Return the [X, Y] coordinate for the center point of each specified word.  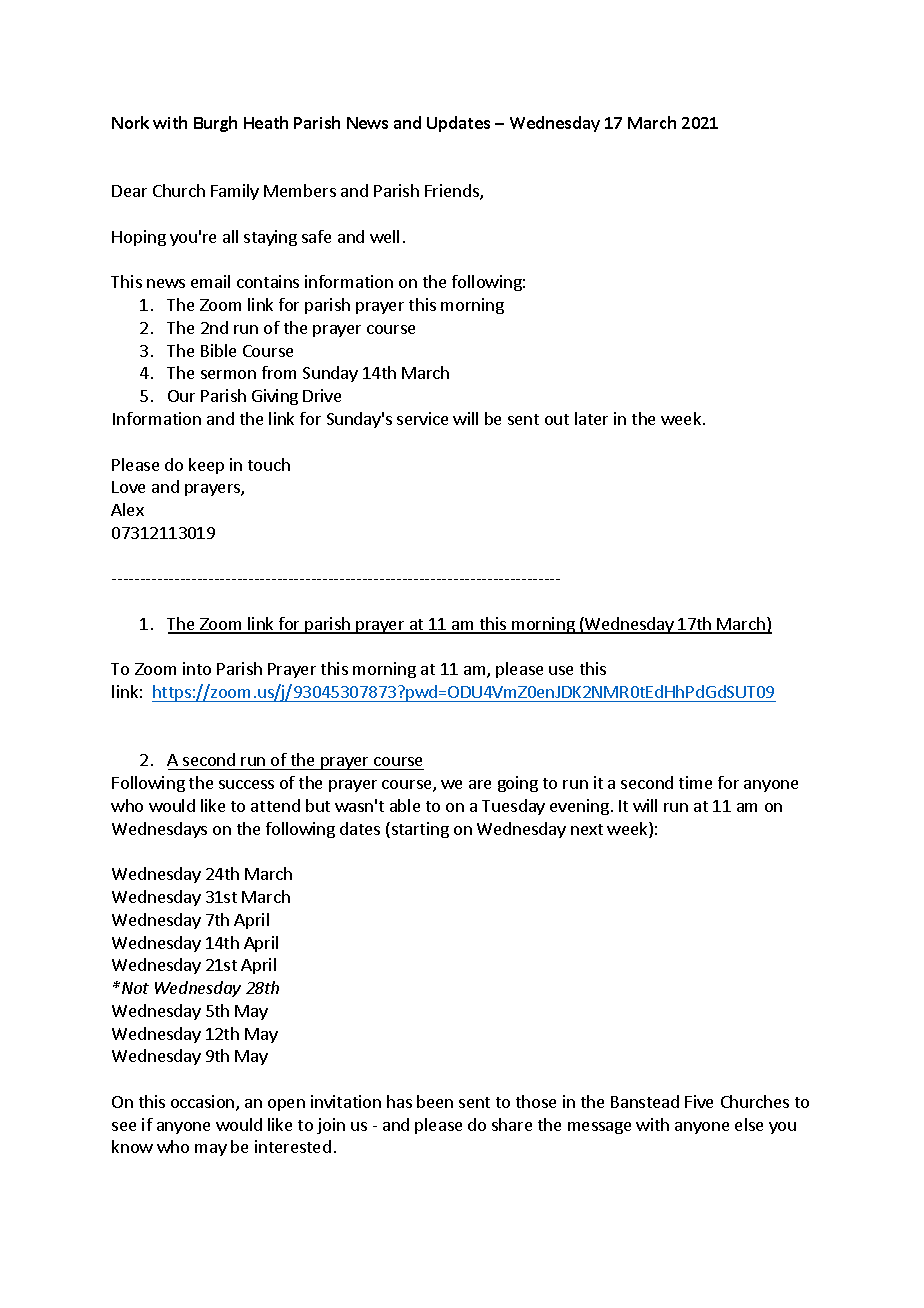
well [384, 236]
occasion [204, 1103]
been [435, 1101]
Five [699, 1101]
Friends [453, 192]
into [197, 668]
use [561, 670]
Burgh [215, 124]
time [695, 782]
